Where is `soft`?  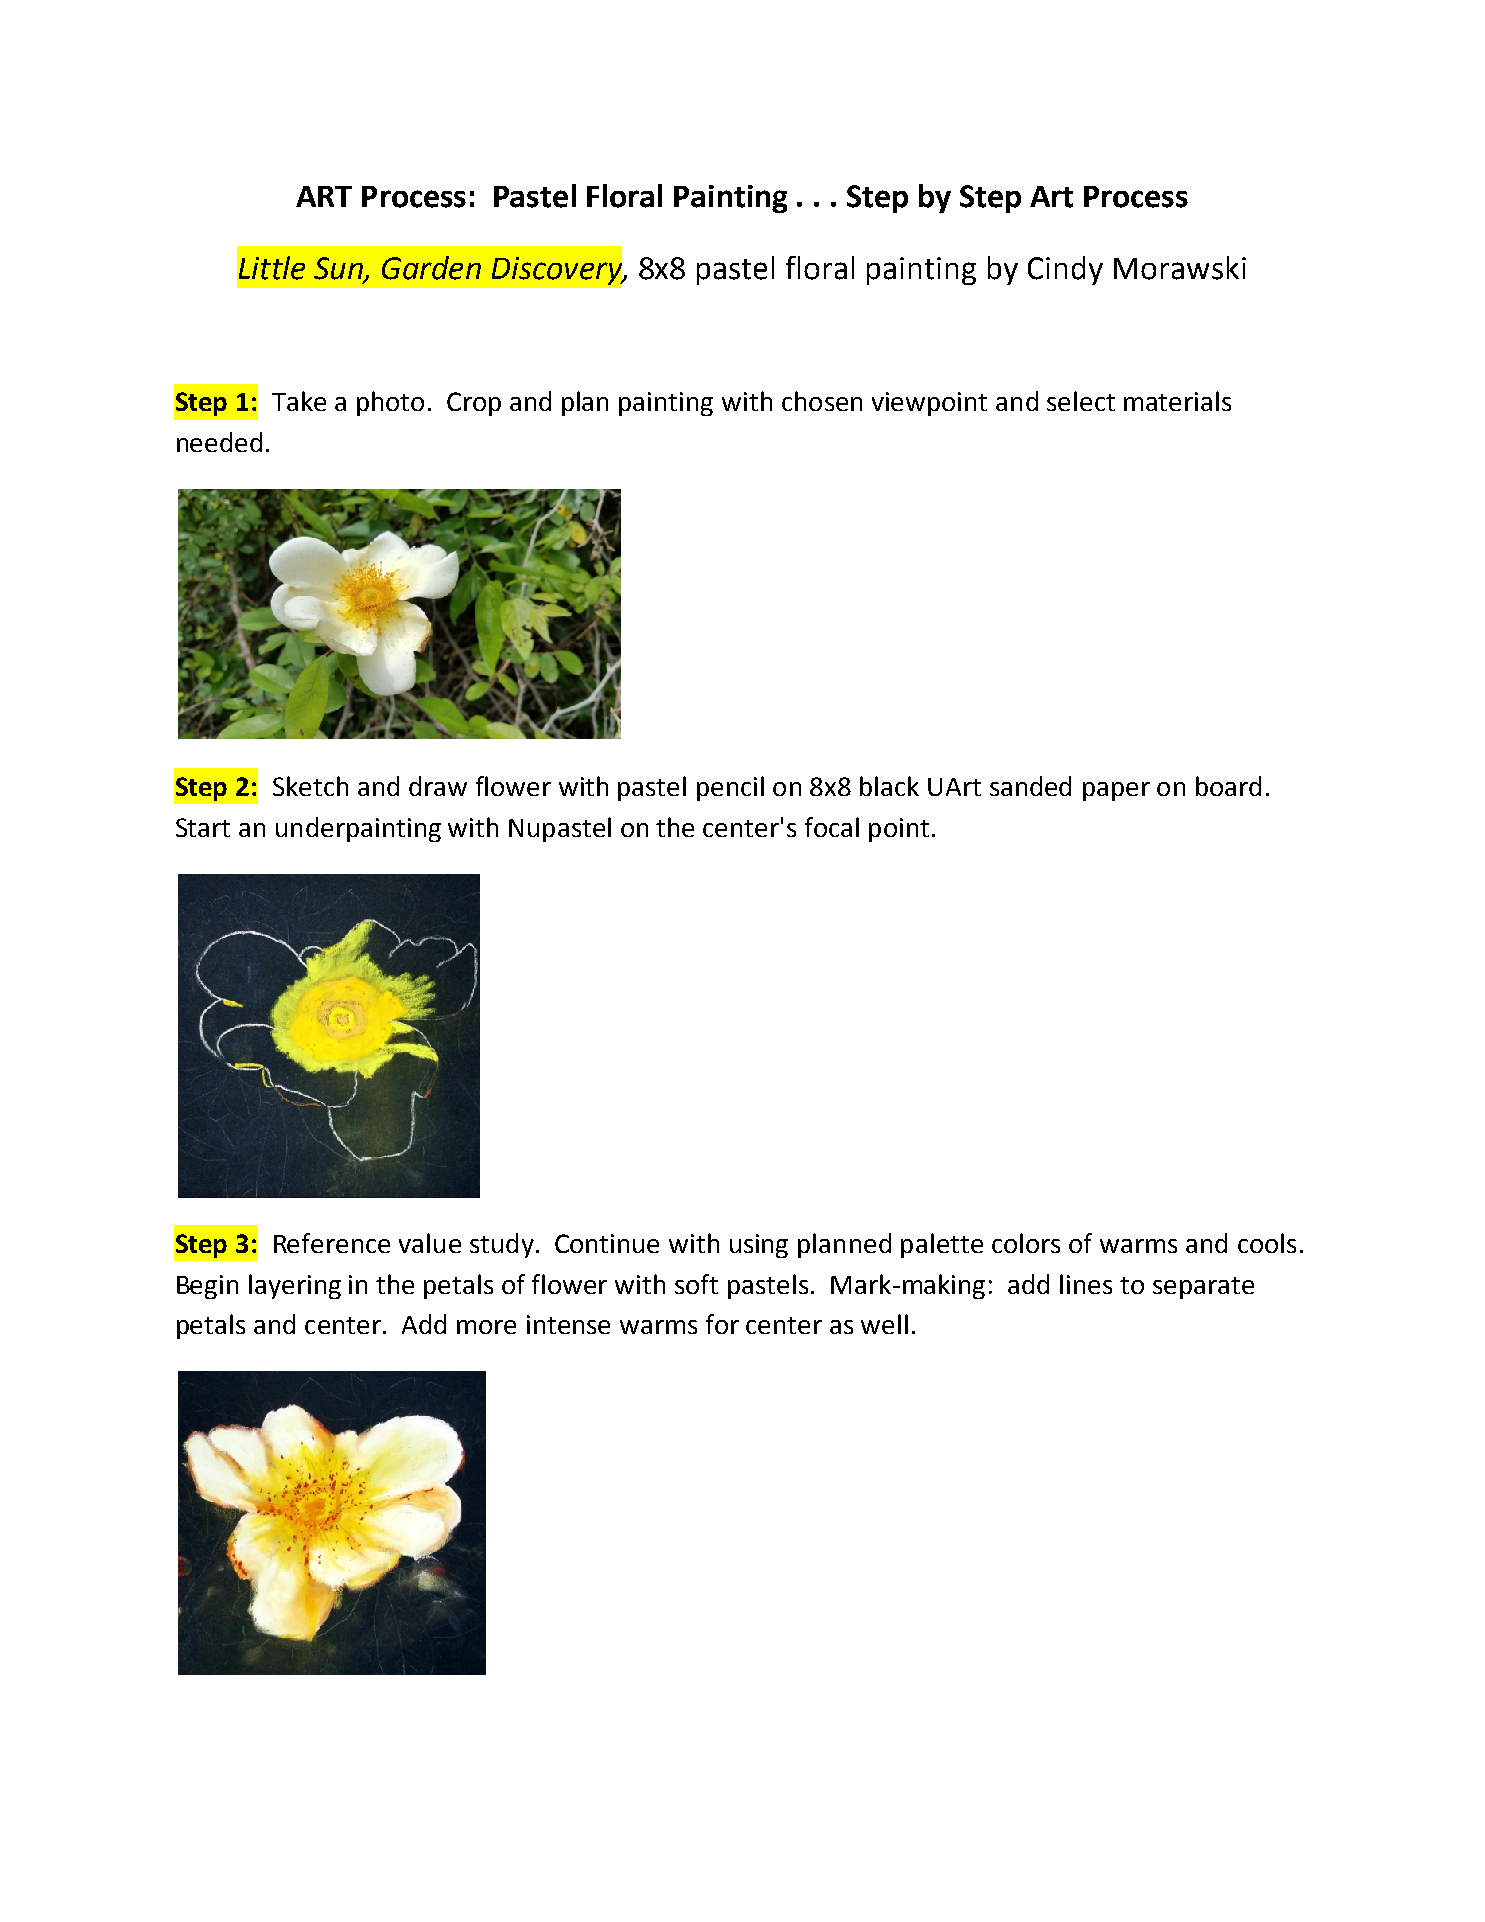 soft is located at coordinates (696, 1284).
